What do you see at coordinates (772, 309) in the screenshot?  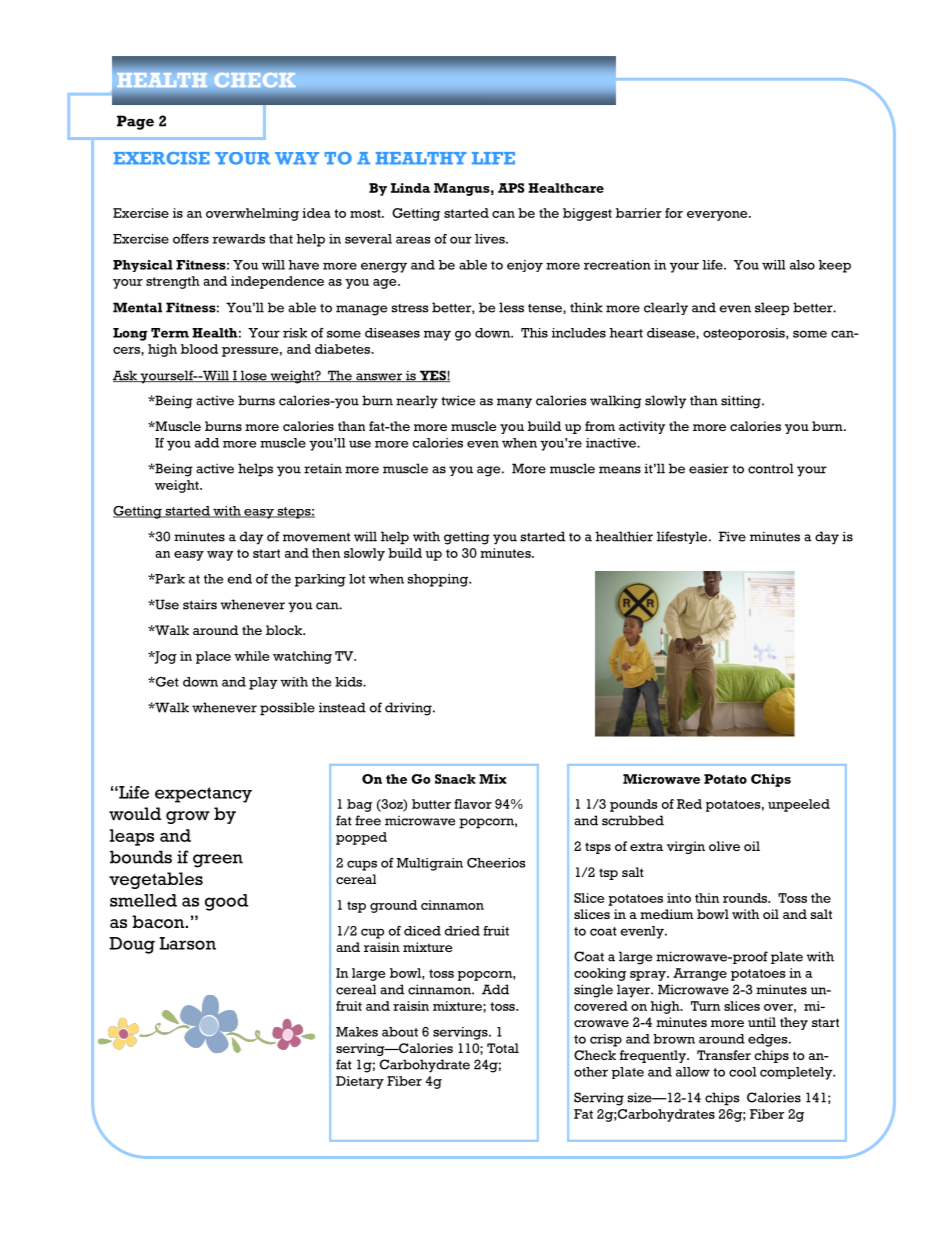 I see `sleep` at bounding box center [772, 309].
